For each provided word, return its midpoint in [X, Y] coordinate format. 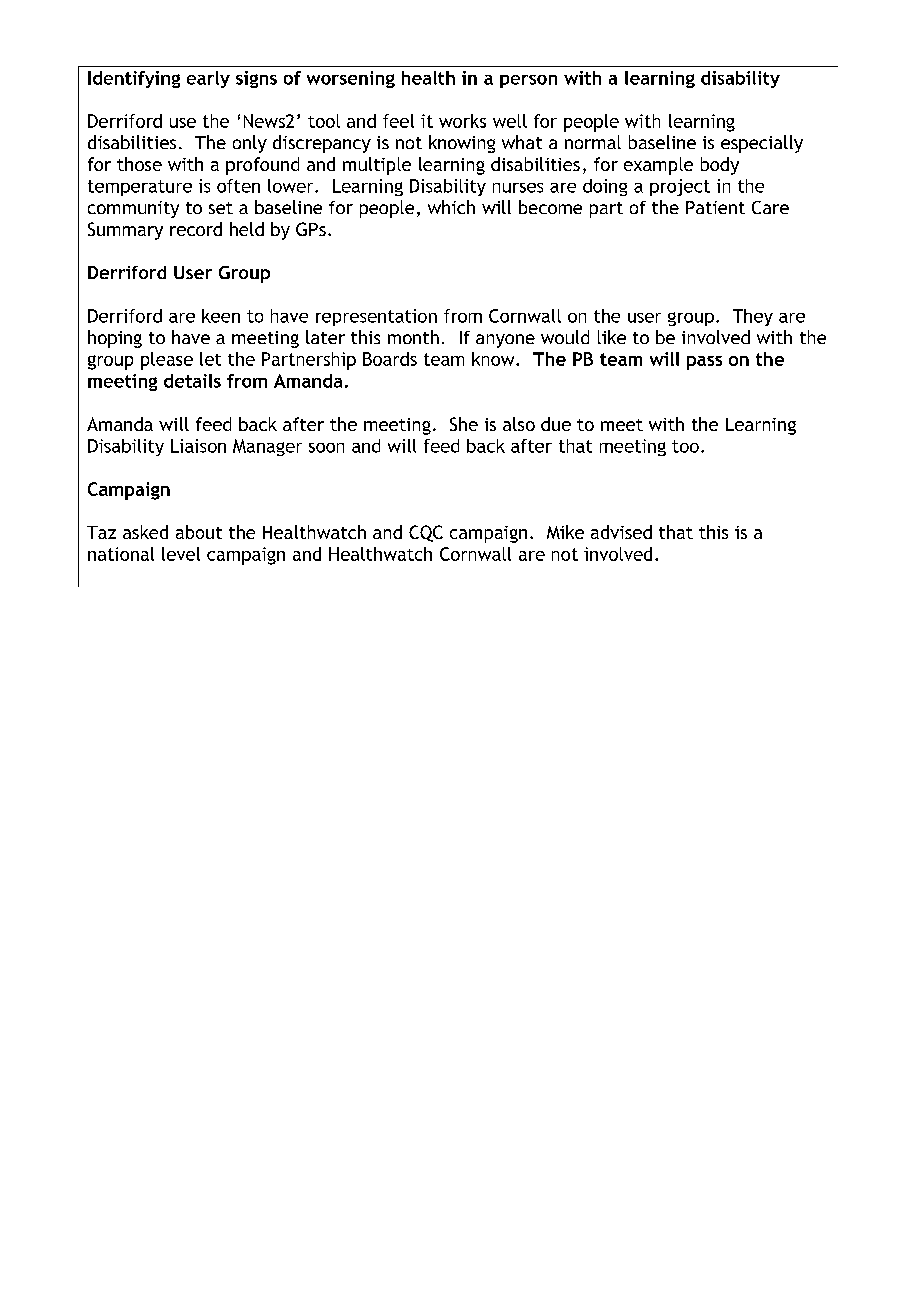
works [462, 121]
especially [762, 144]
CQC [426, 533]
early [208, 79]
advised [621, 532]
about [199, 532]
